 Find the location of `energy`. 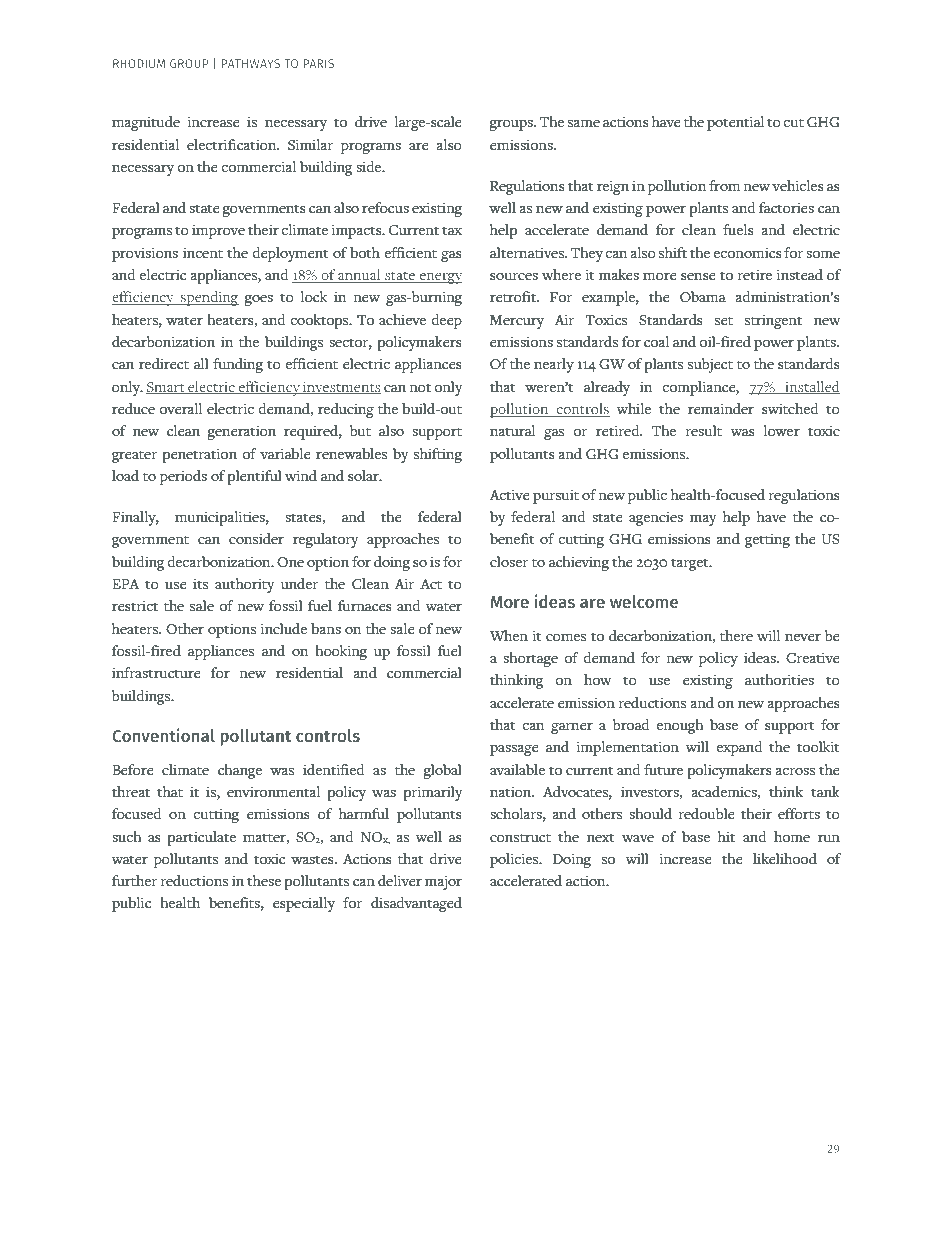

energy is located at coordinates (439, 278).
